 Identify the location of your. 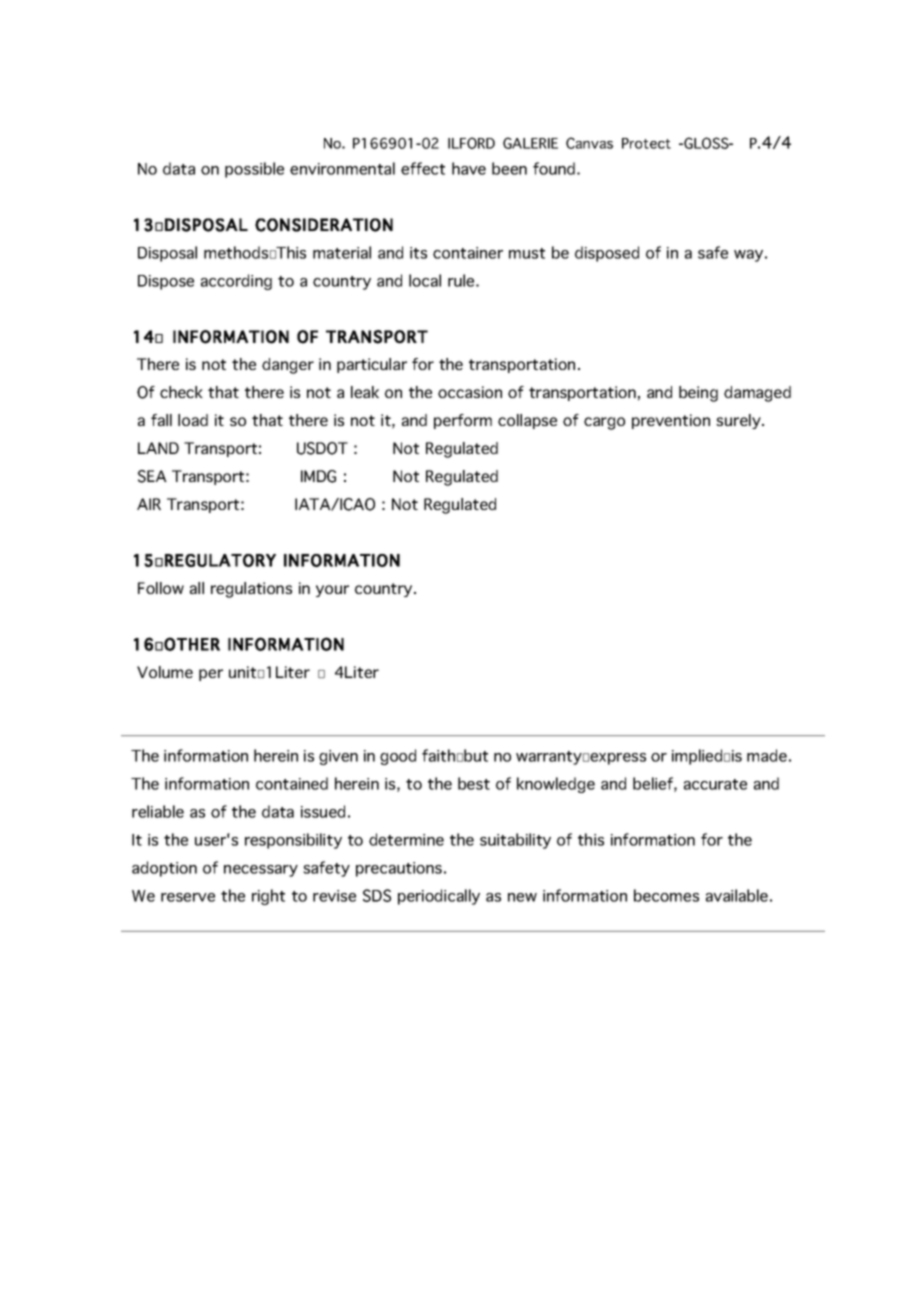
(332, 591).
